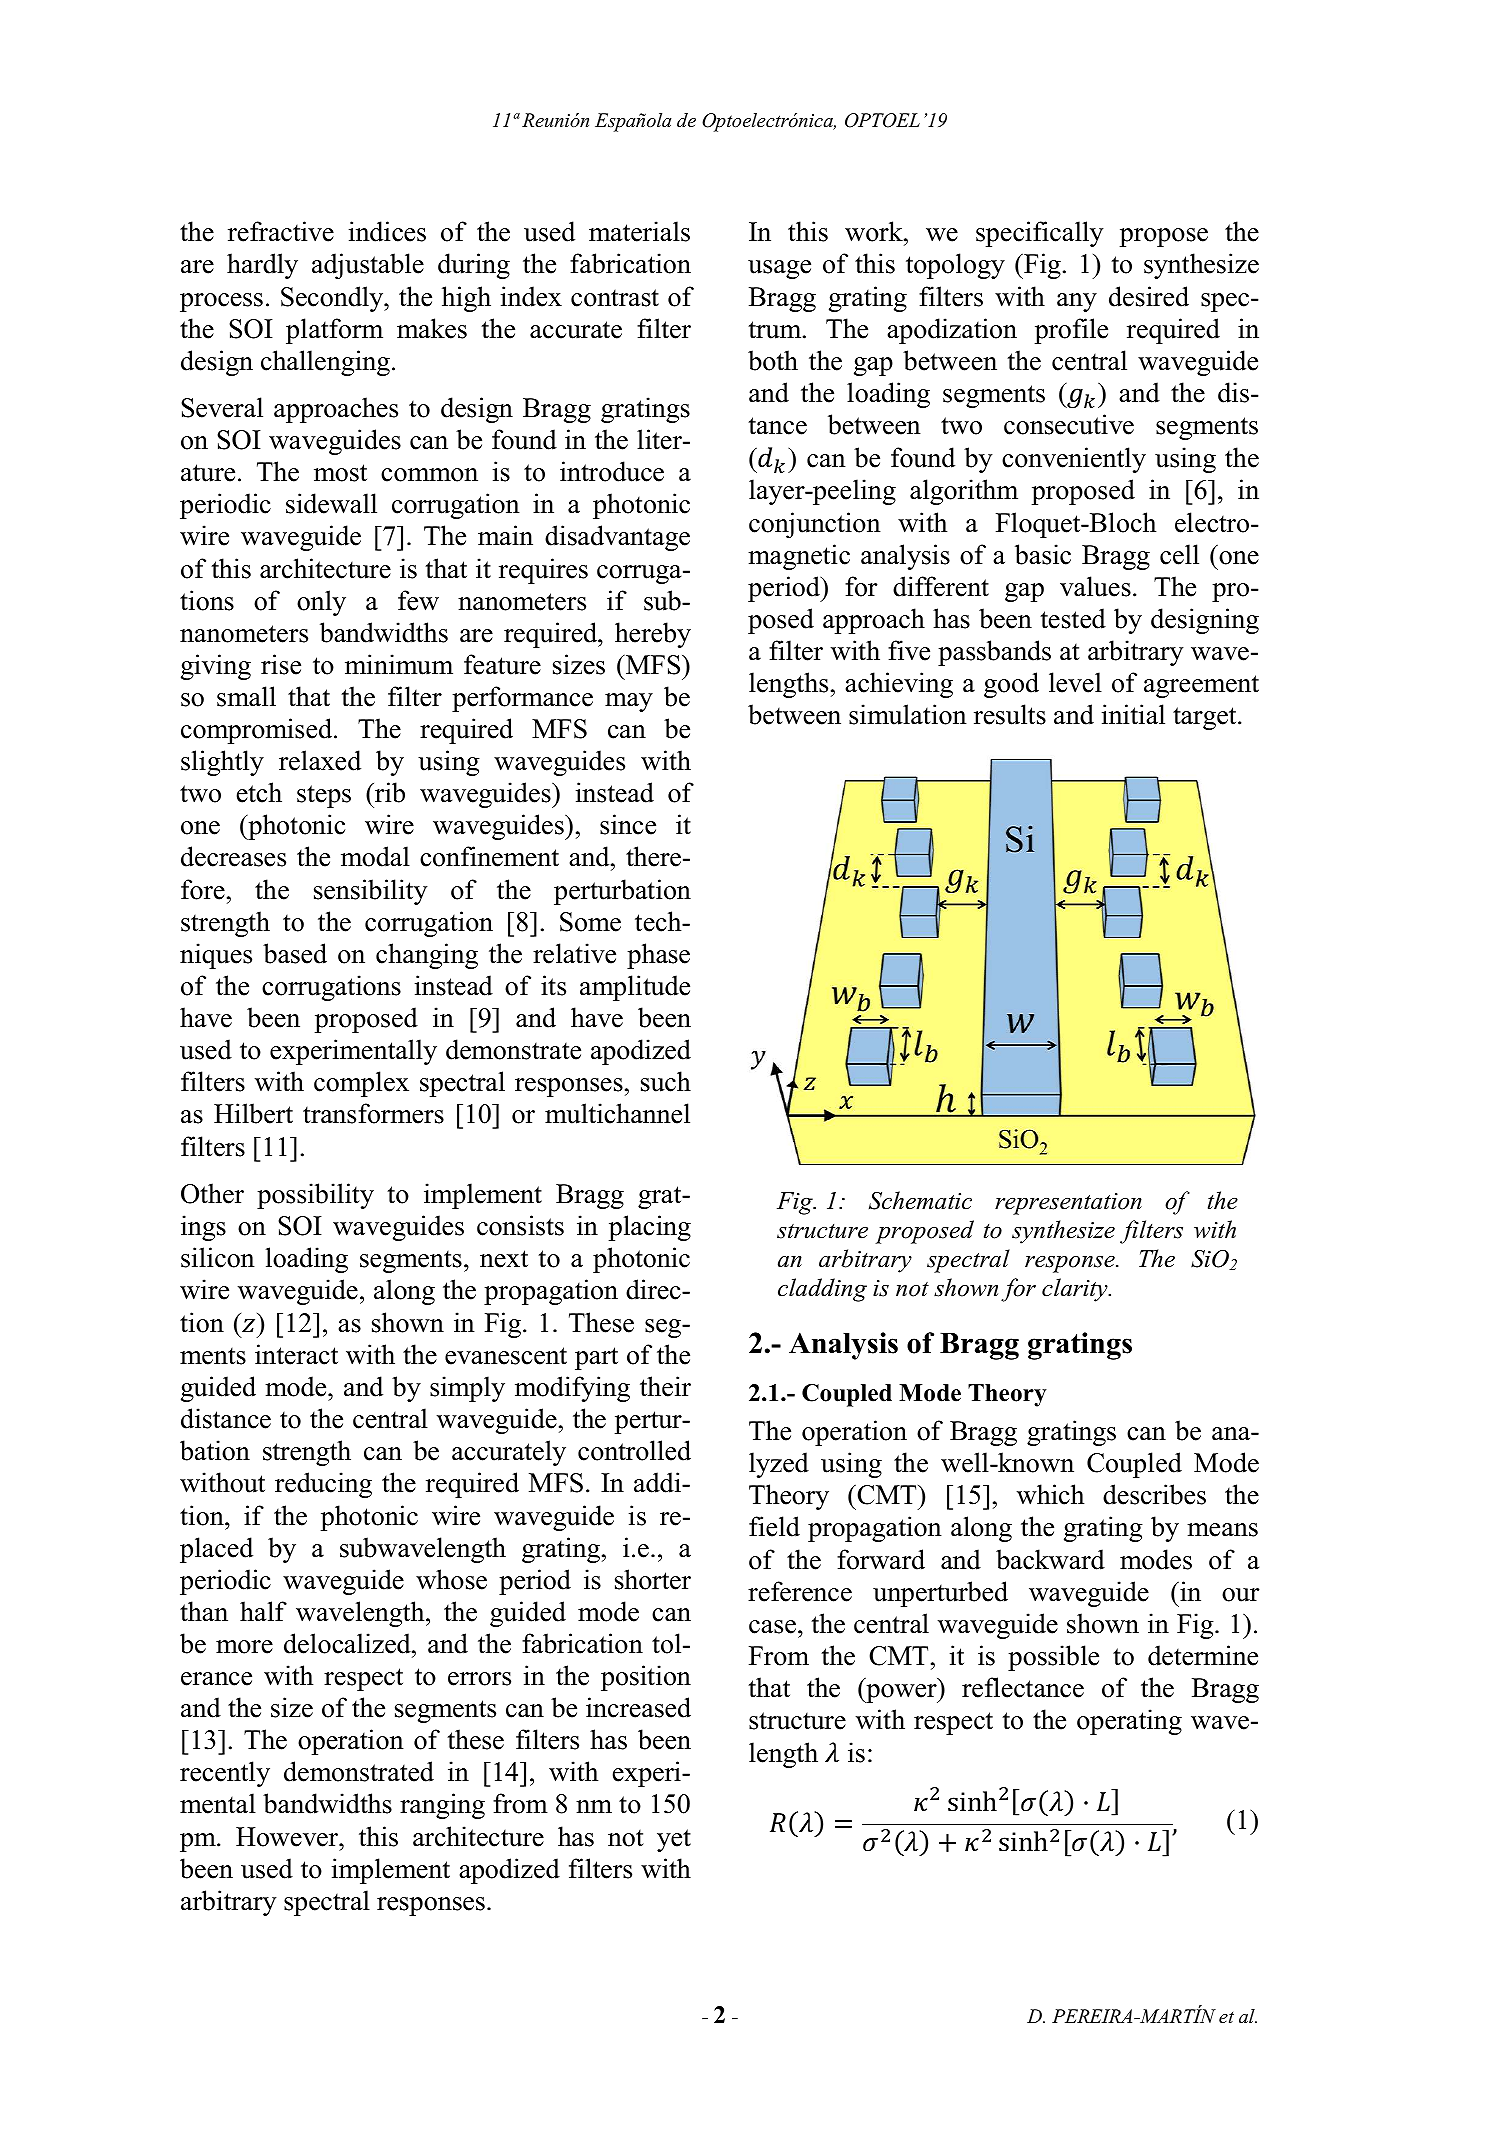 Image resolution: width=1511 pixels, height=2137 pixels. What do you see at coordinates (920, 1200) in the image?
I see `Schematic` at bounding box center [920, 1200].
